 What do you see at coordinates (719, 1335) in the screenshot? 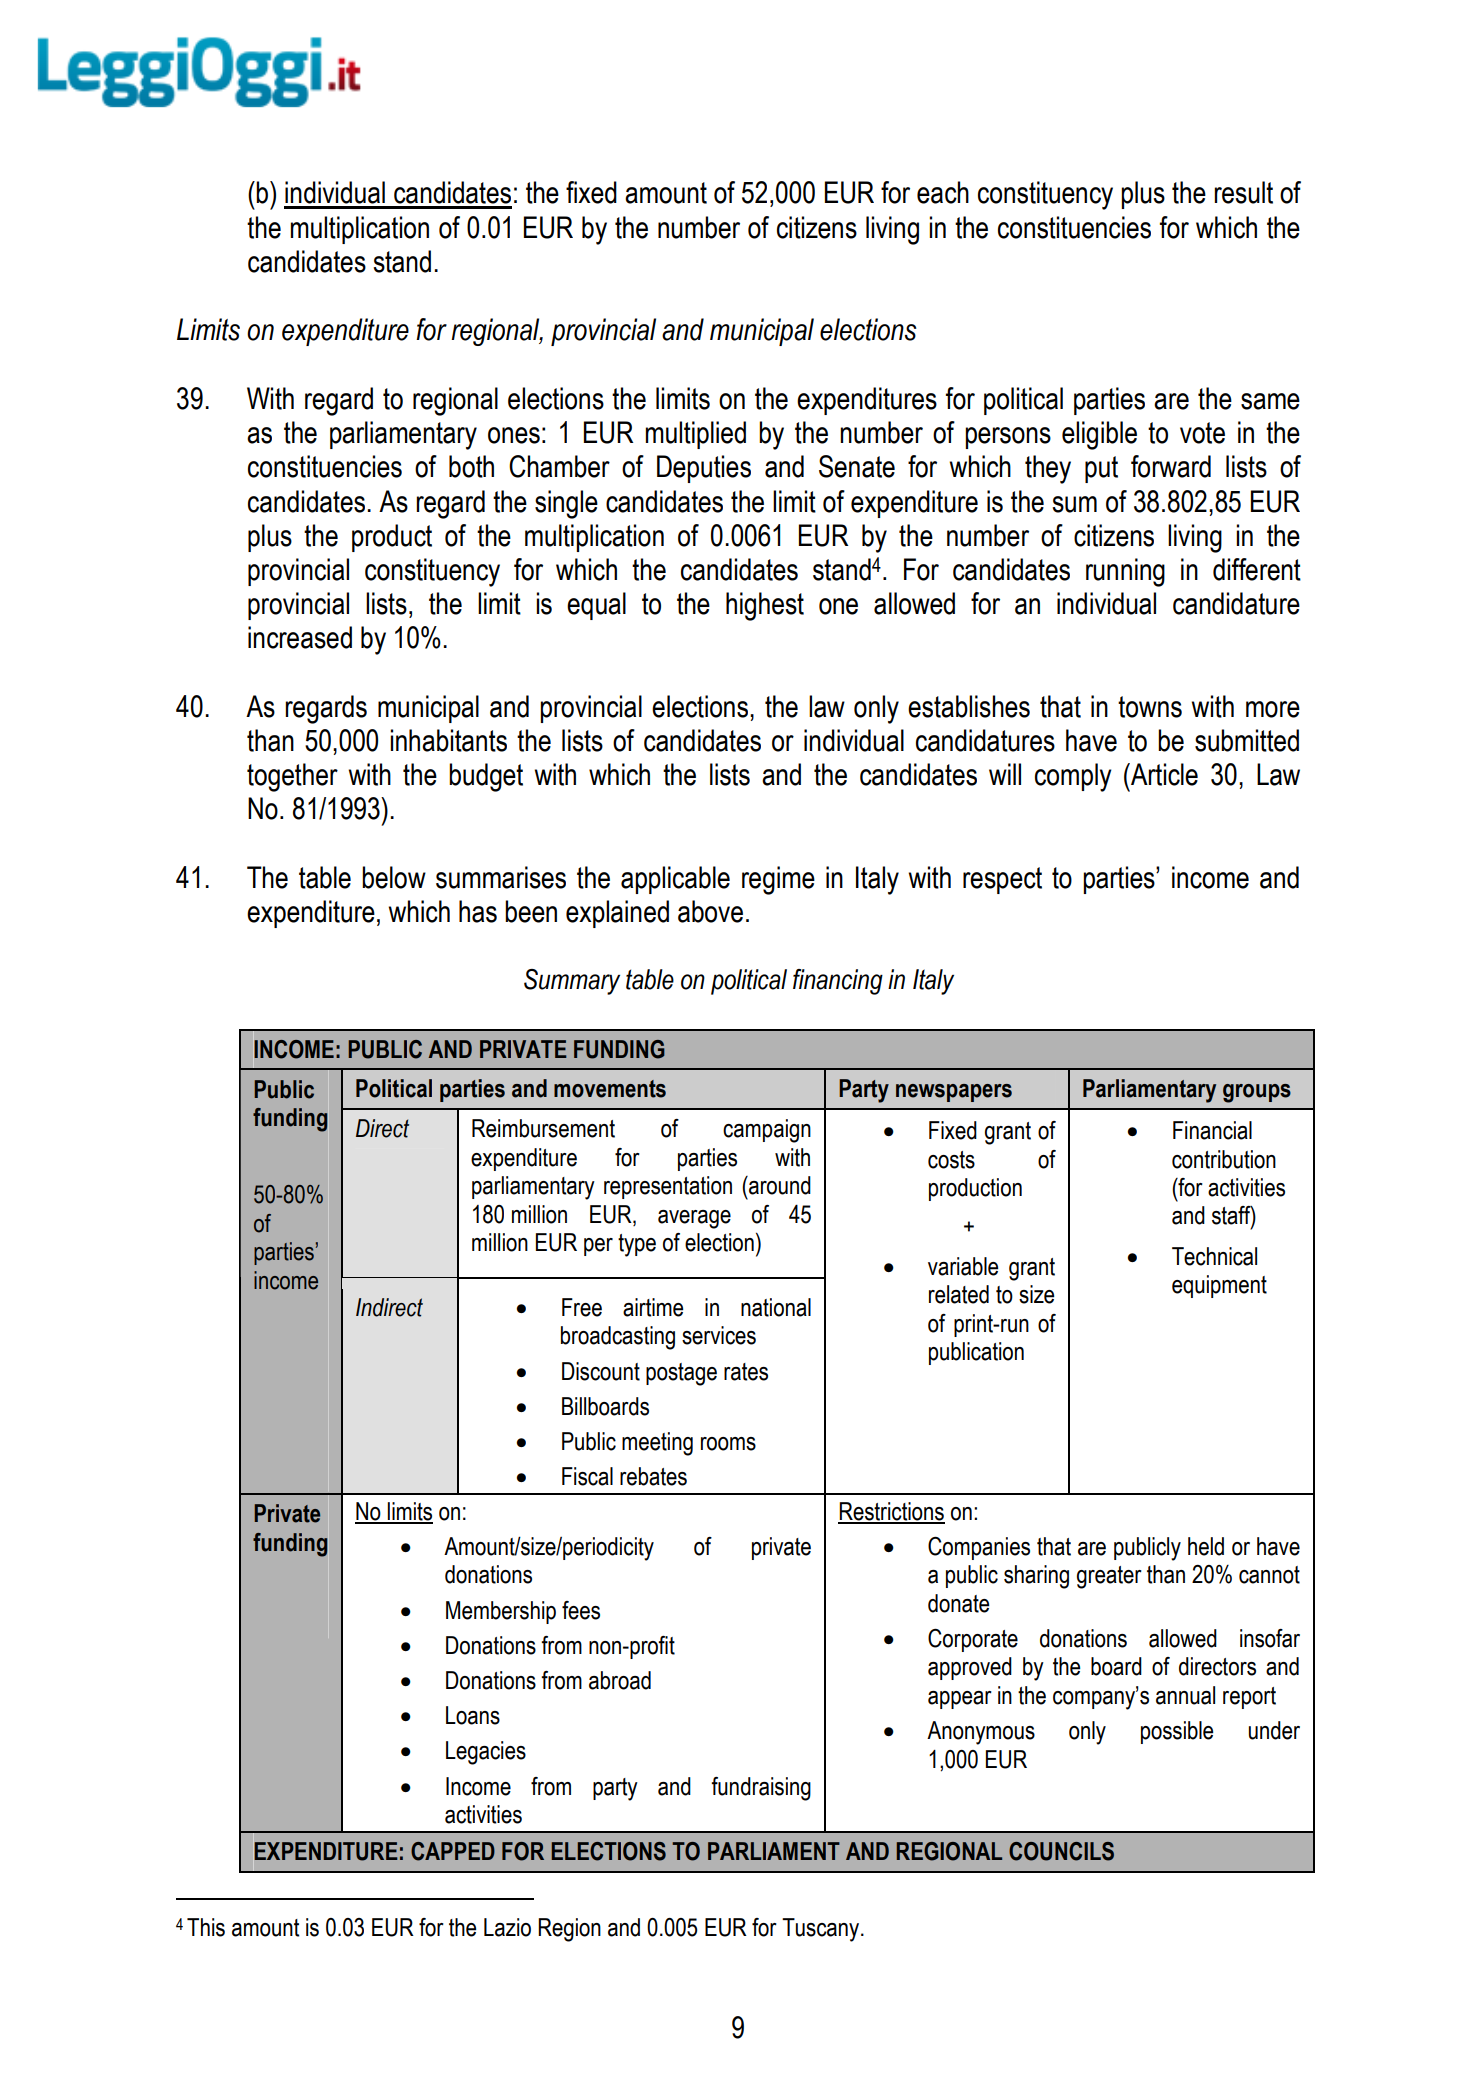
I see `services` at bounding box center [719, 1335].
